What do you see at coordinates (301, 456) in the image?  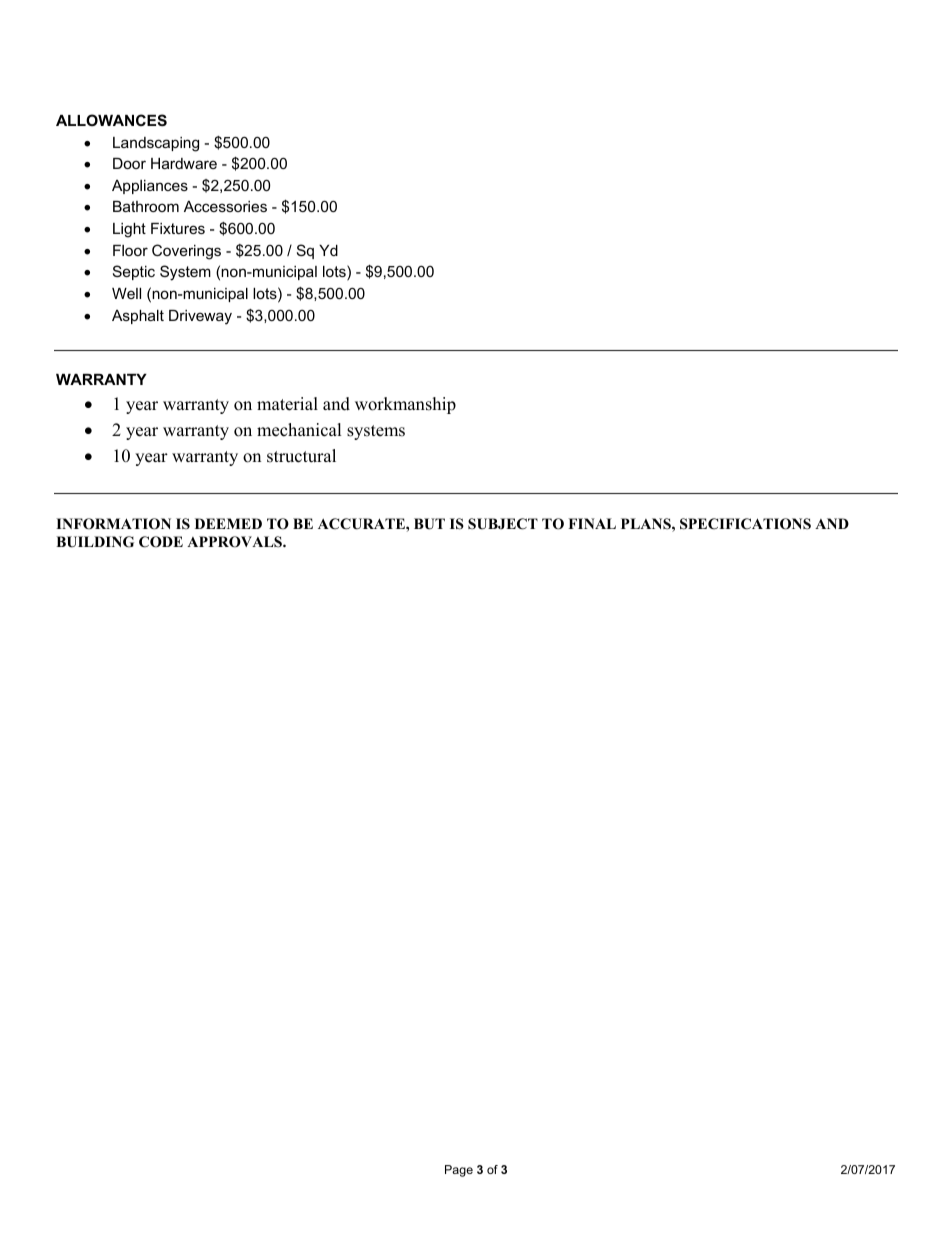 I see `structural` at bounding box center [301, 456].
